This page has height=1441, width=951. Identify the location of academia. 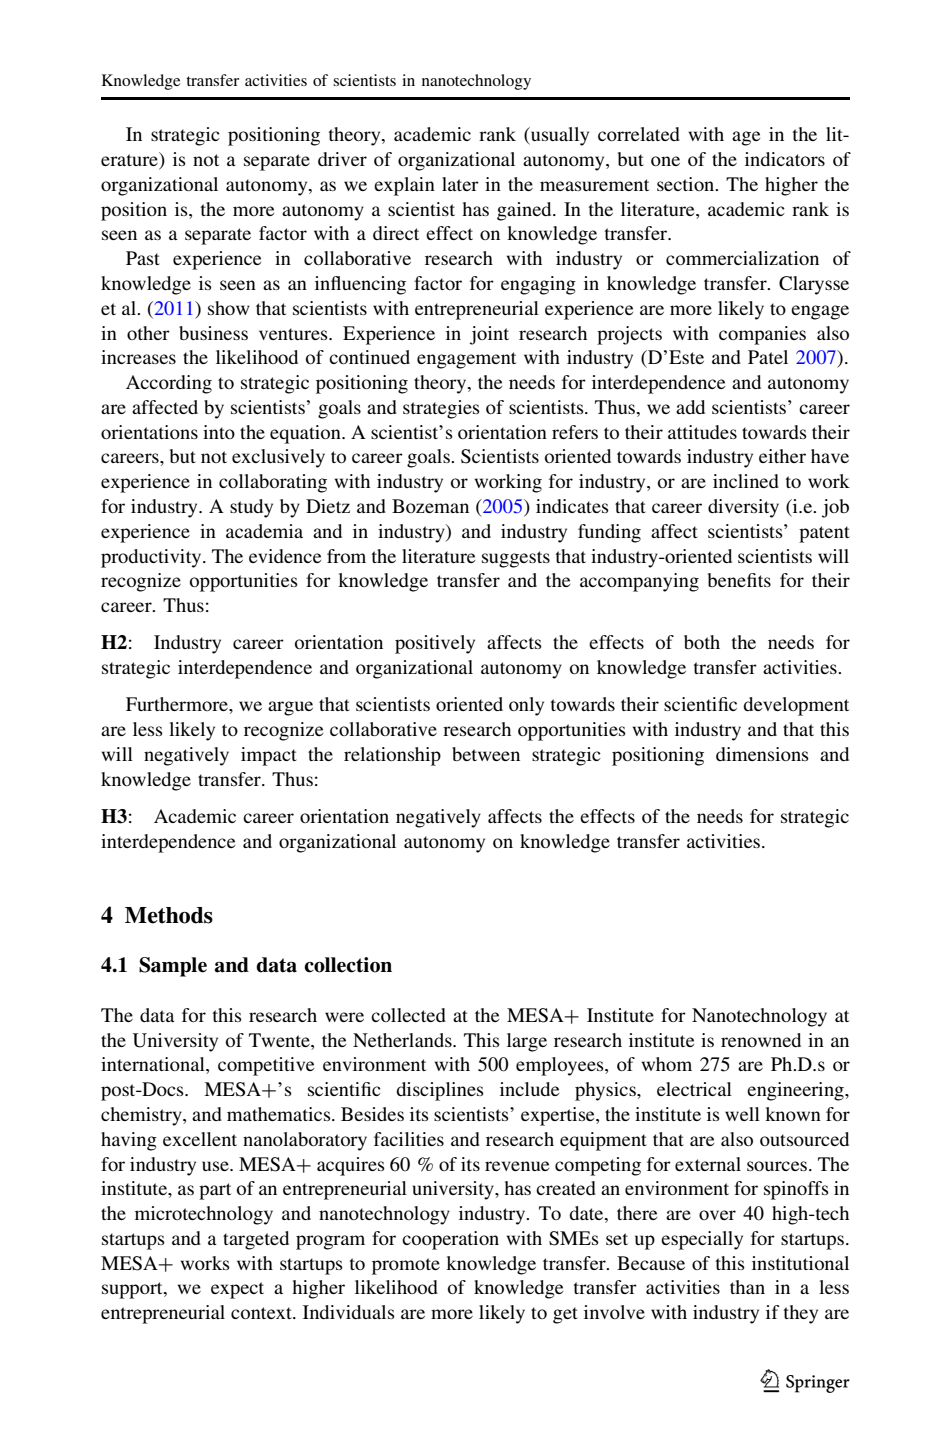
(264, 531).
